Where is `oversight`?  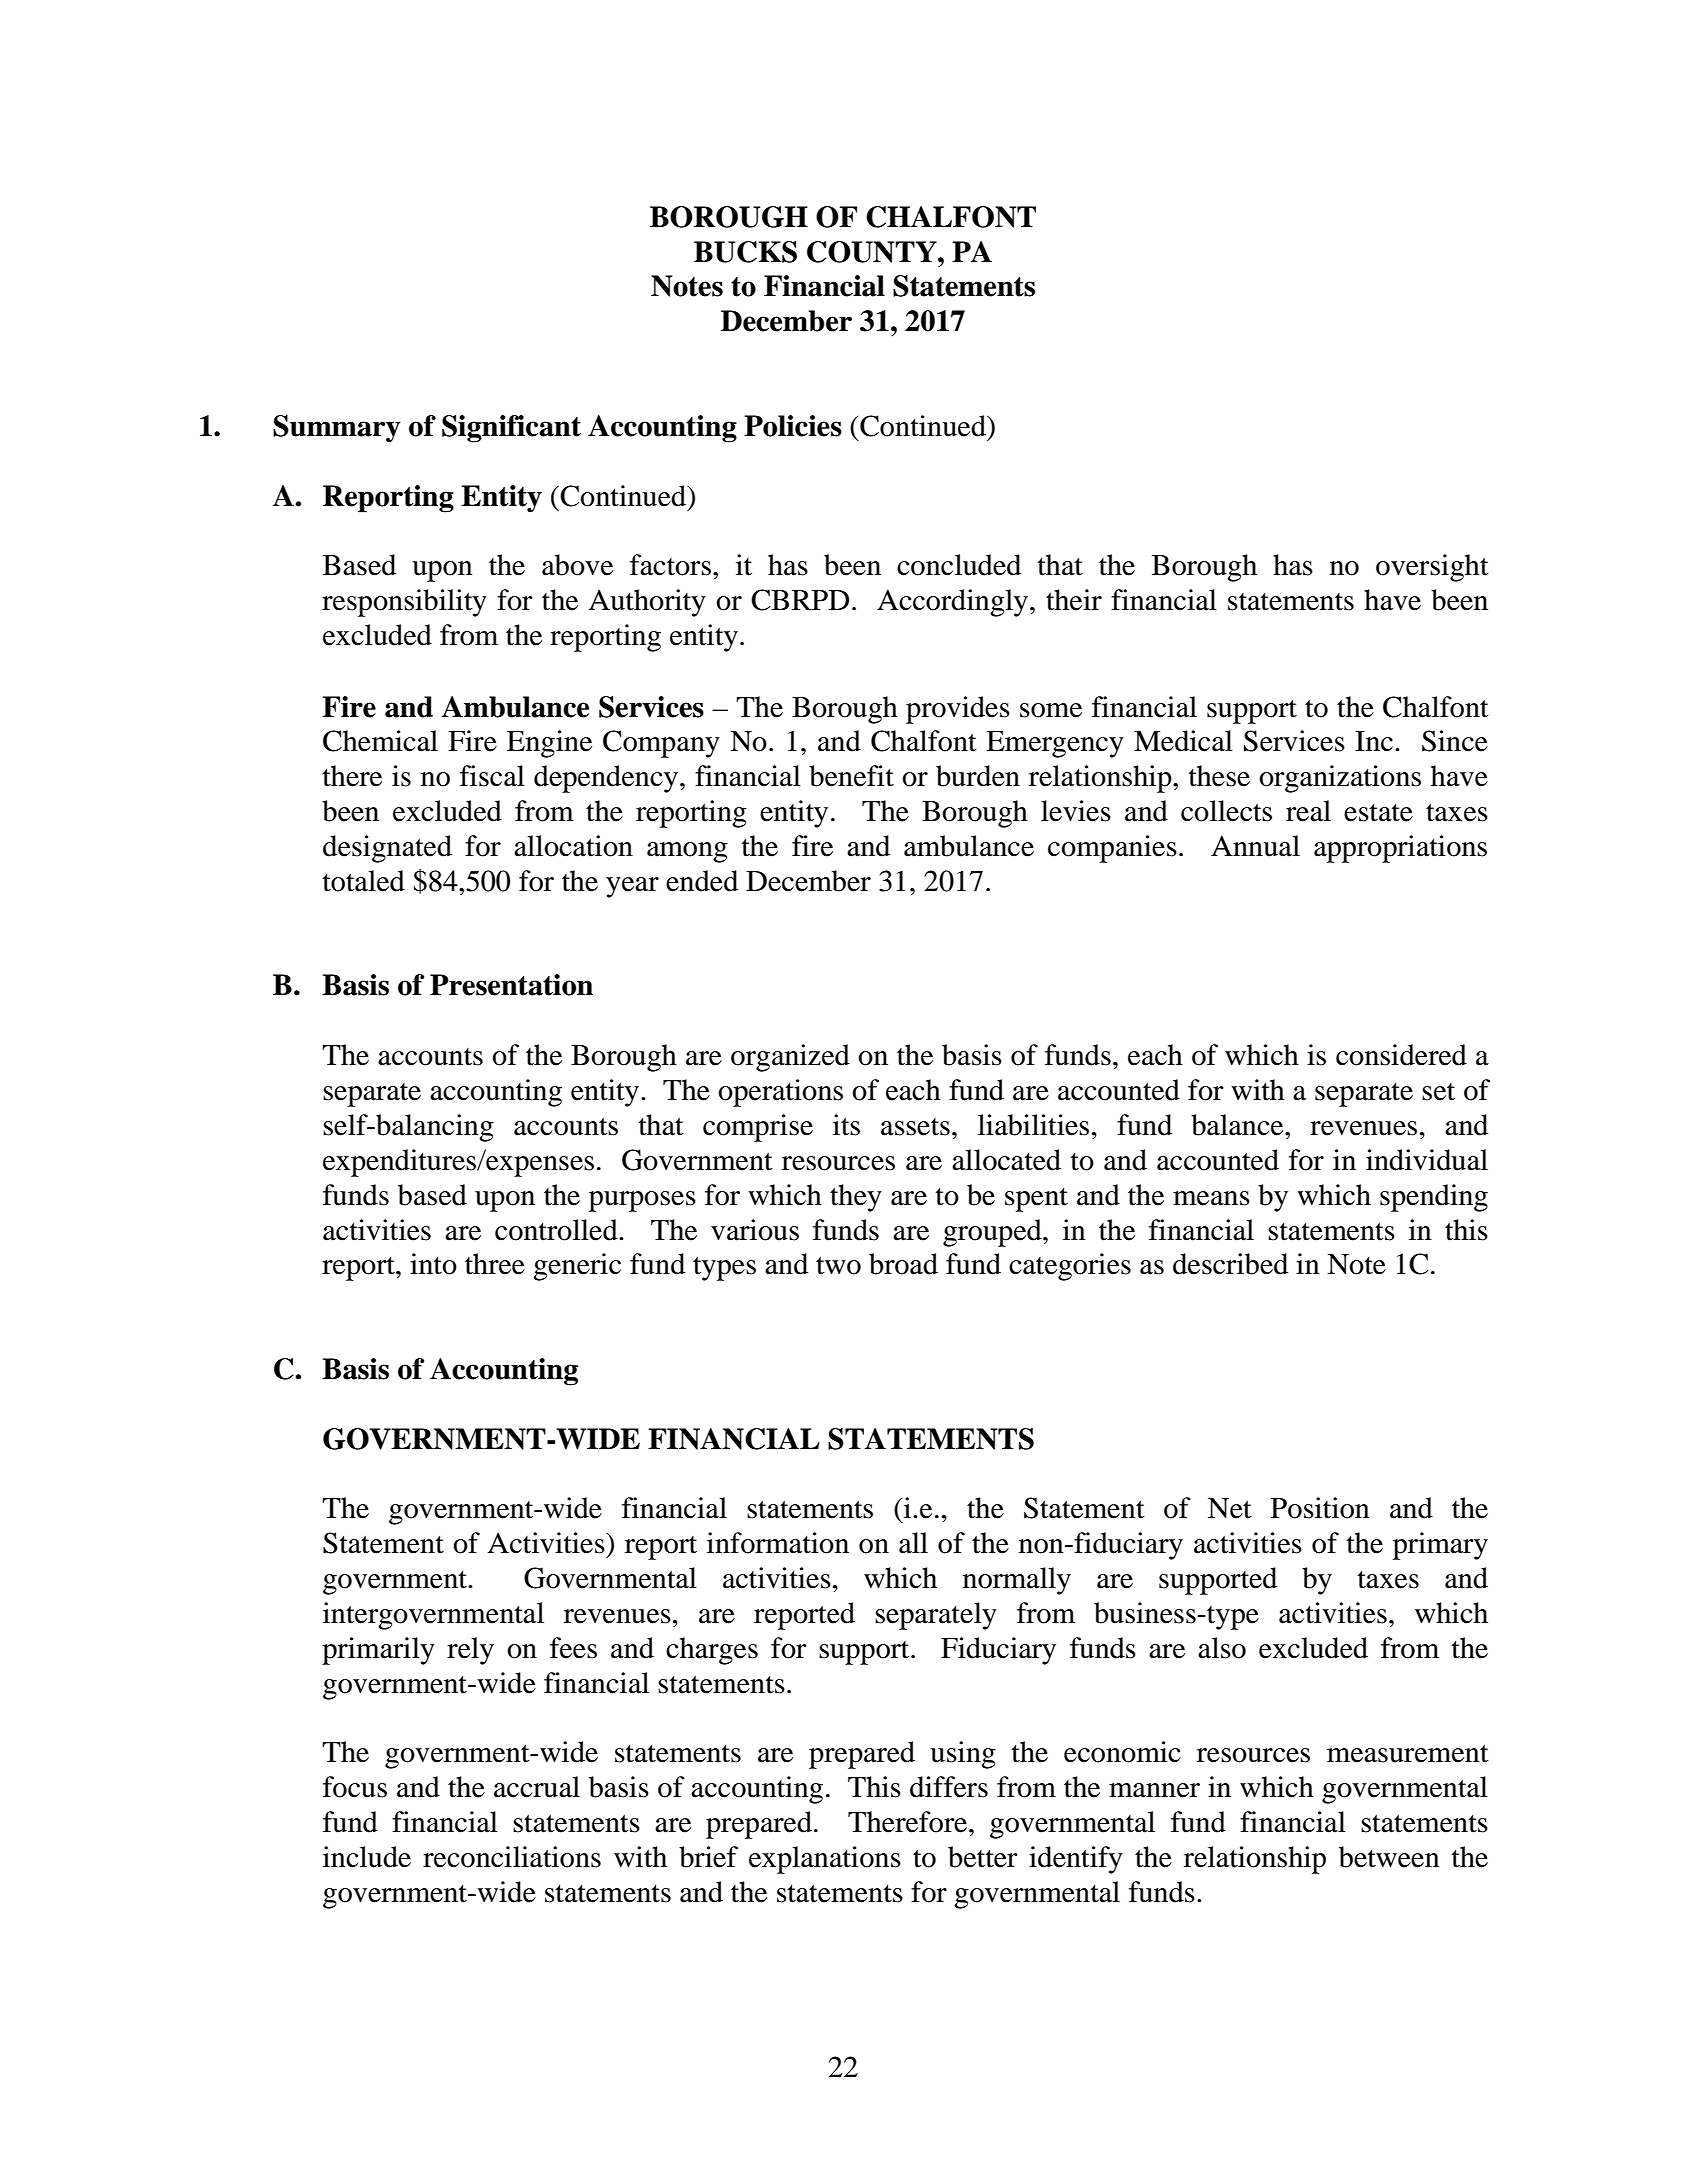 oversight is located at coordinates (1432, 568).
